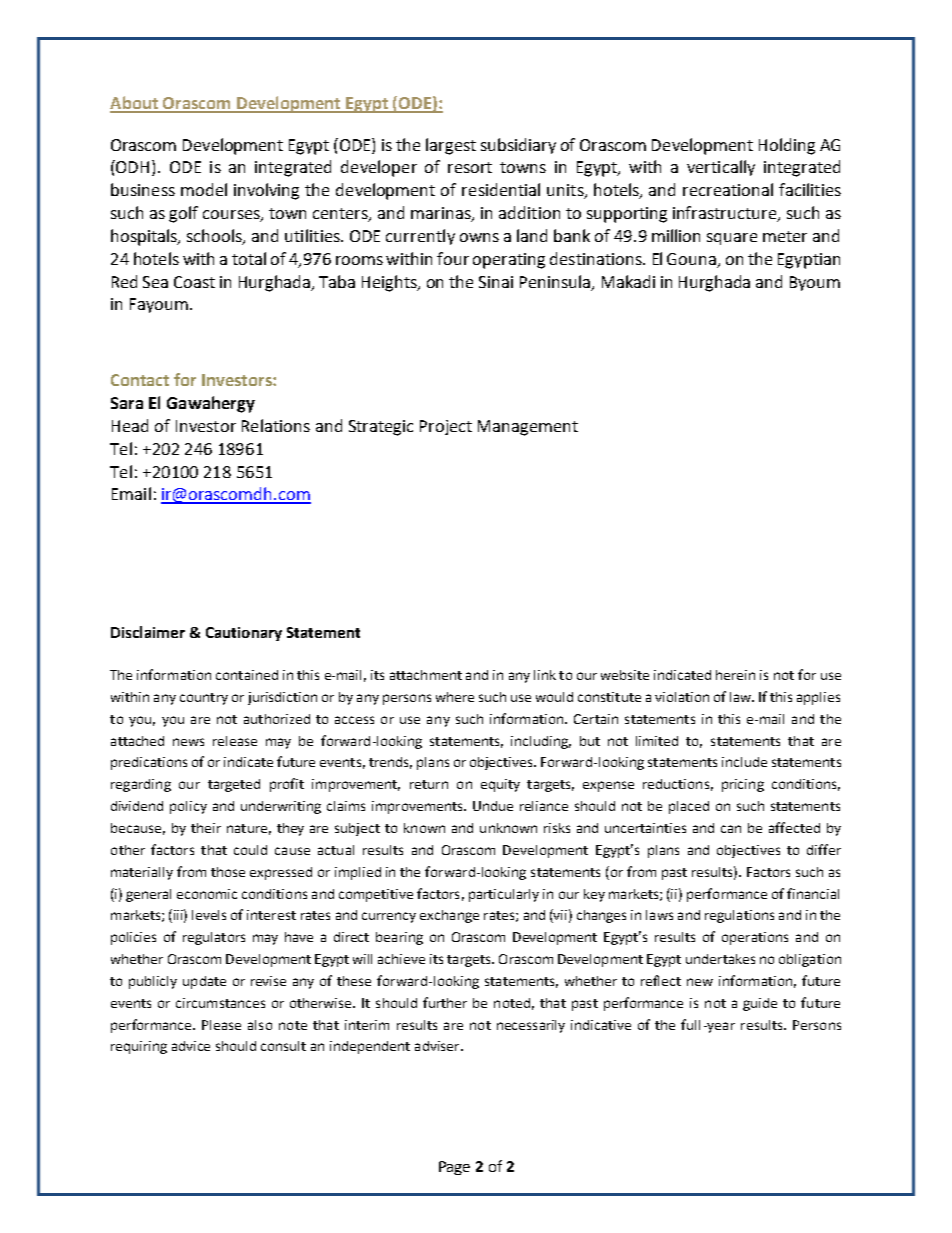 Image resolution: width=952 pixels, height=1233 pixels. Describe the element at coordinates (451, 146) in the page. I see `largest` at that location.
